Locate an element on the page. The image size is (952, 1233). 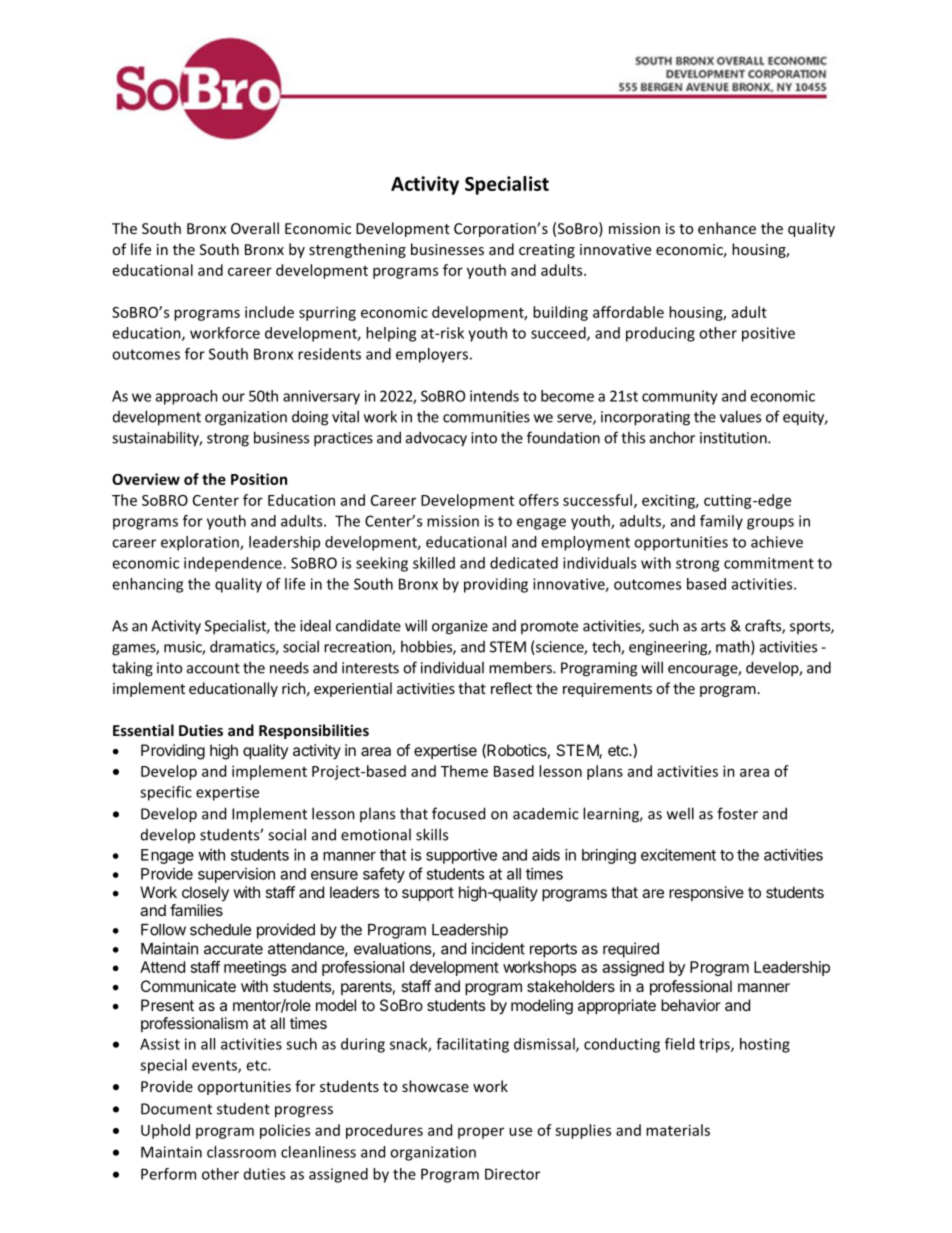
classroom is located at coordinates (241, 1152).
